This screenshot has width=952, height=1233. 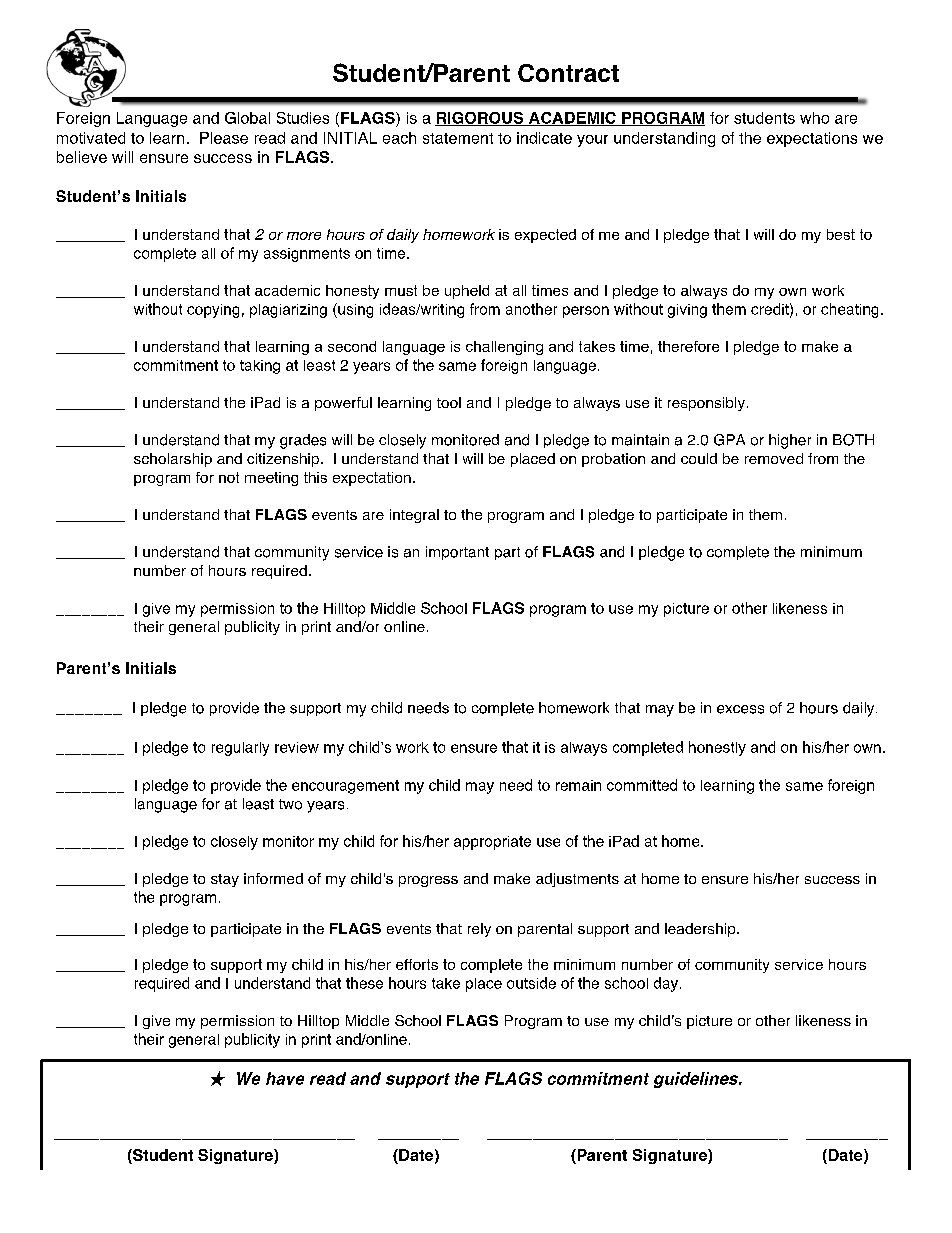 What do you see at coordinates (271, 479) in the screenshot?
I see `meeting` at bounding box center [271, 479].
